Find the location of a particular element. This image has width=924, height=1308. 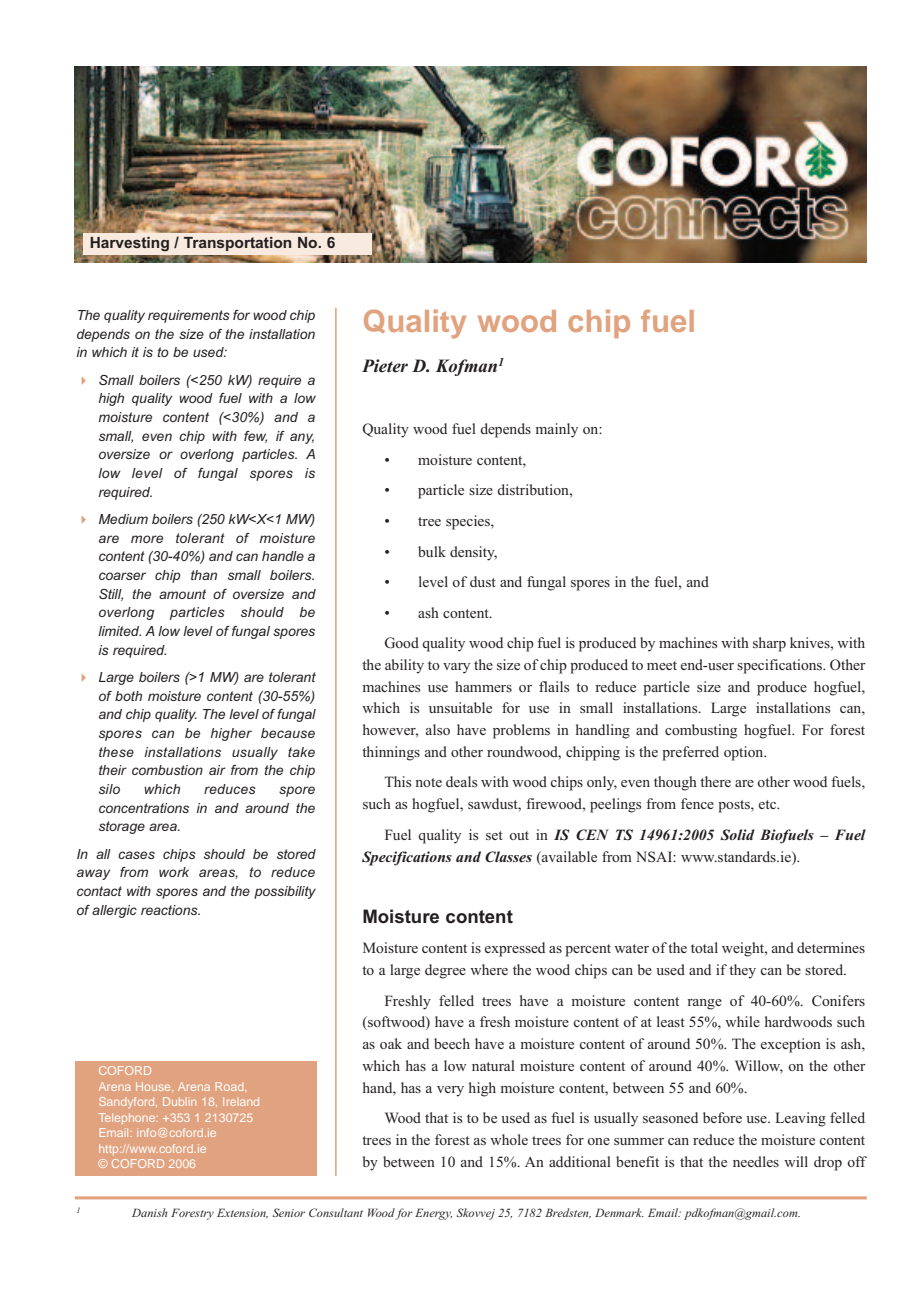

mainly is located at coordinates (557, 430).
